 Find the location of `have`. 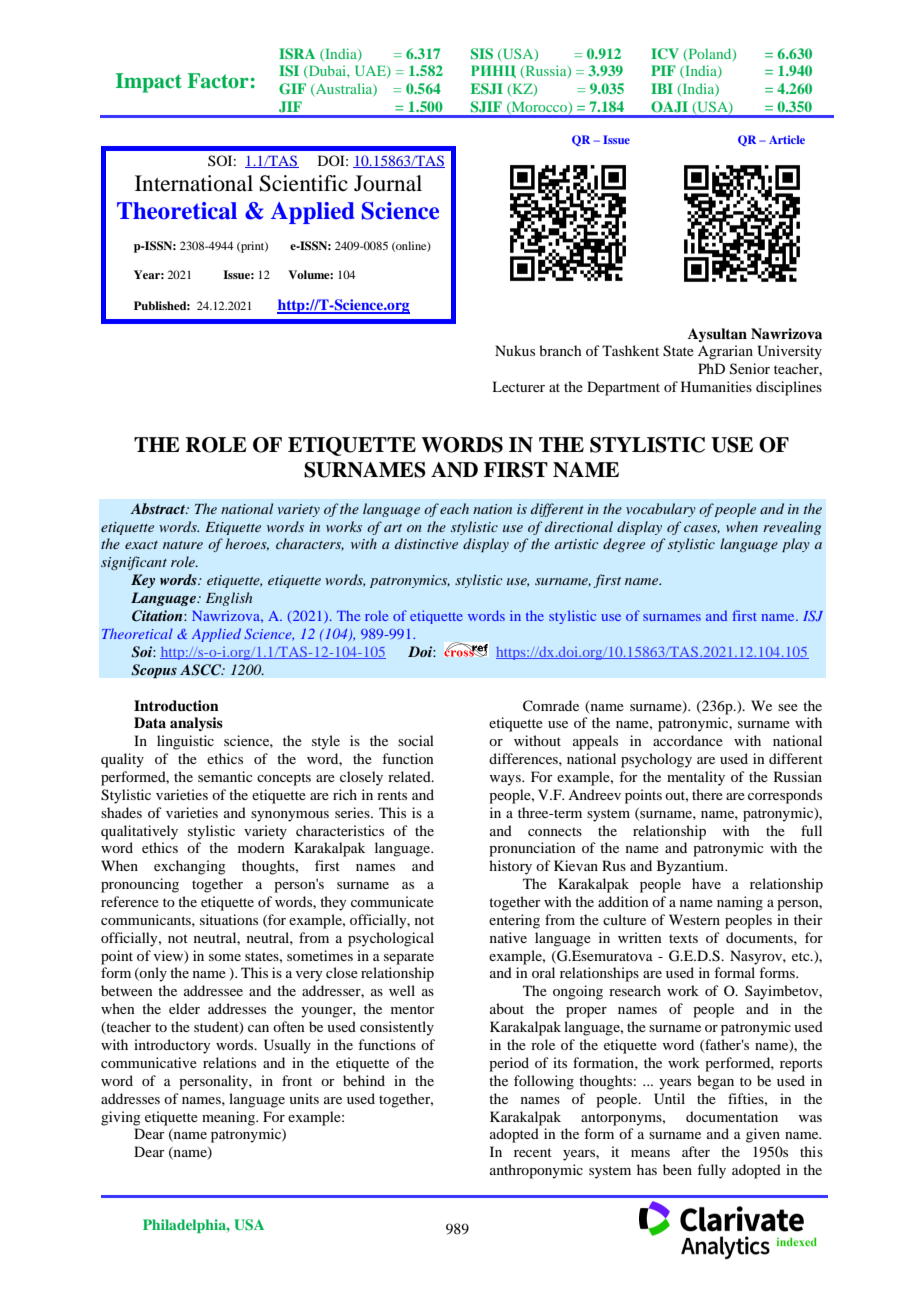

have is located at coordinates (706, 883).
